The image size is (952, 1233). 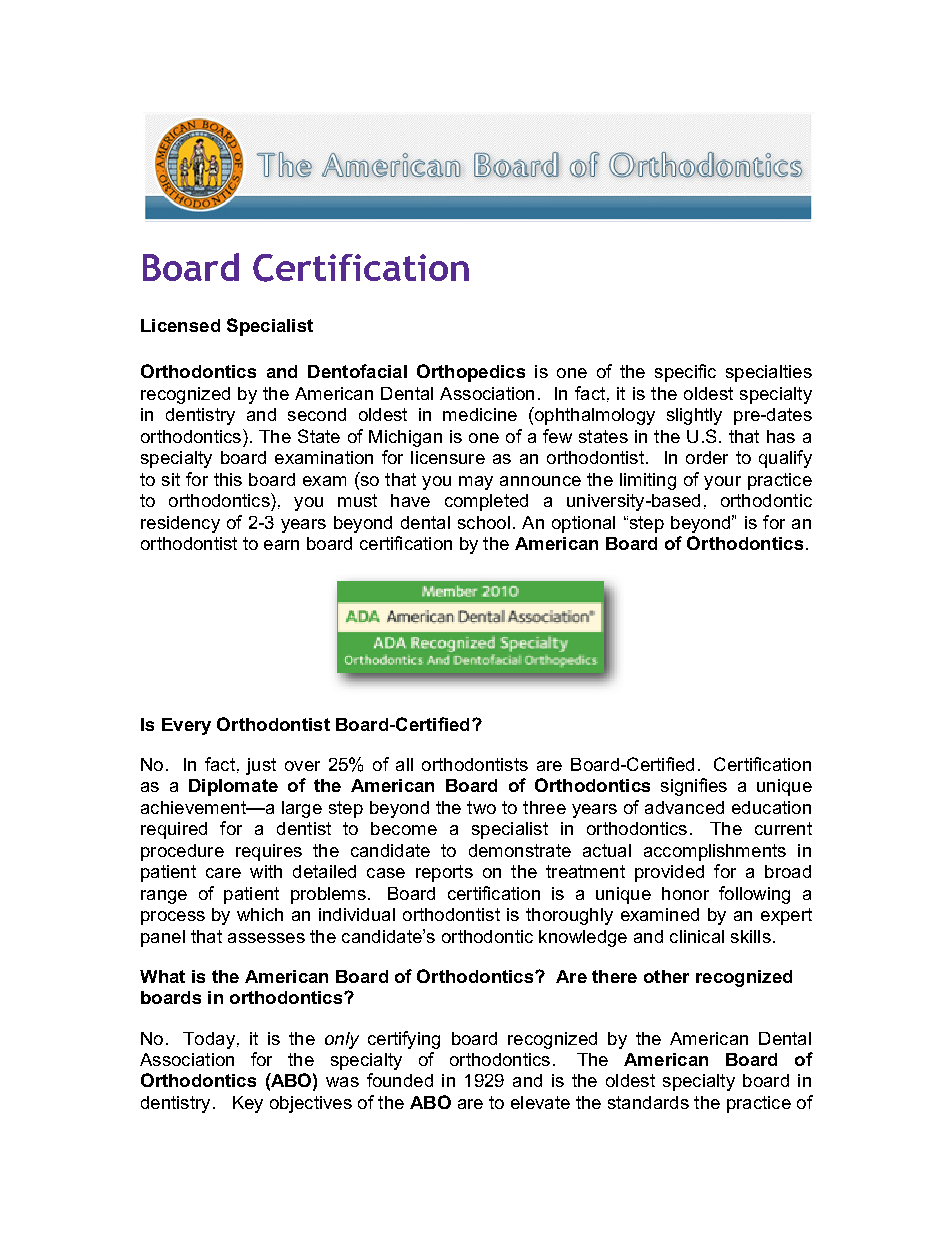 What do you see at coordinates (471, 373) in the image?
I see `Orthopedics` at bounding box center [471, 373].
